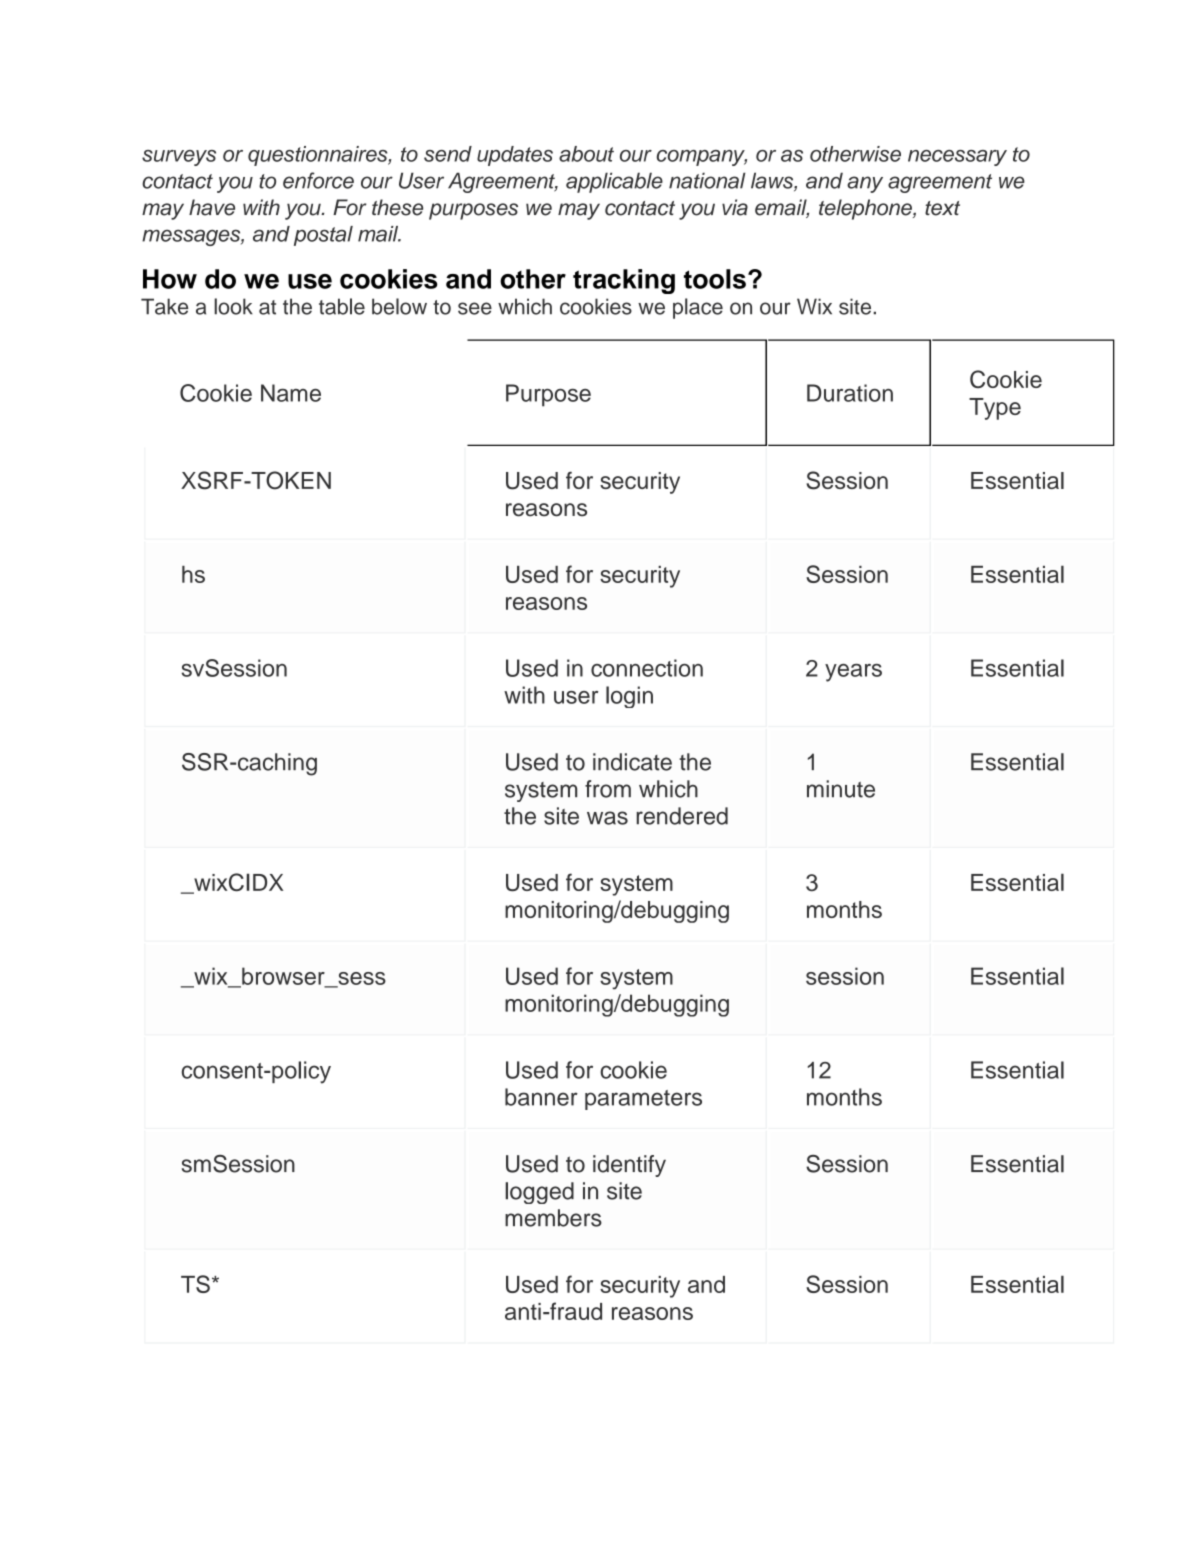  What do you see at coordinates (614, 182) in the screenshot?
I see `applicable` at bounding box center [614, 182].
